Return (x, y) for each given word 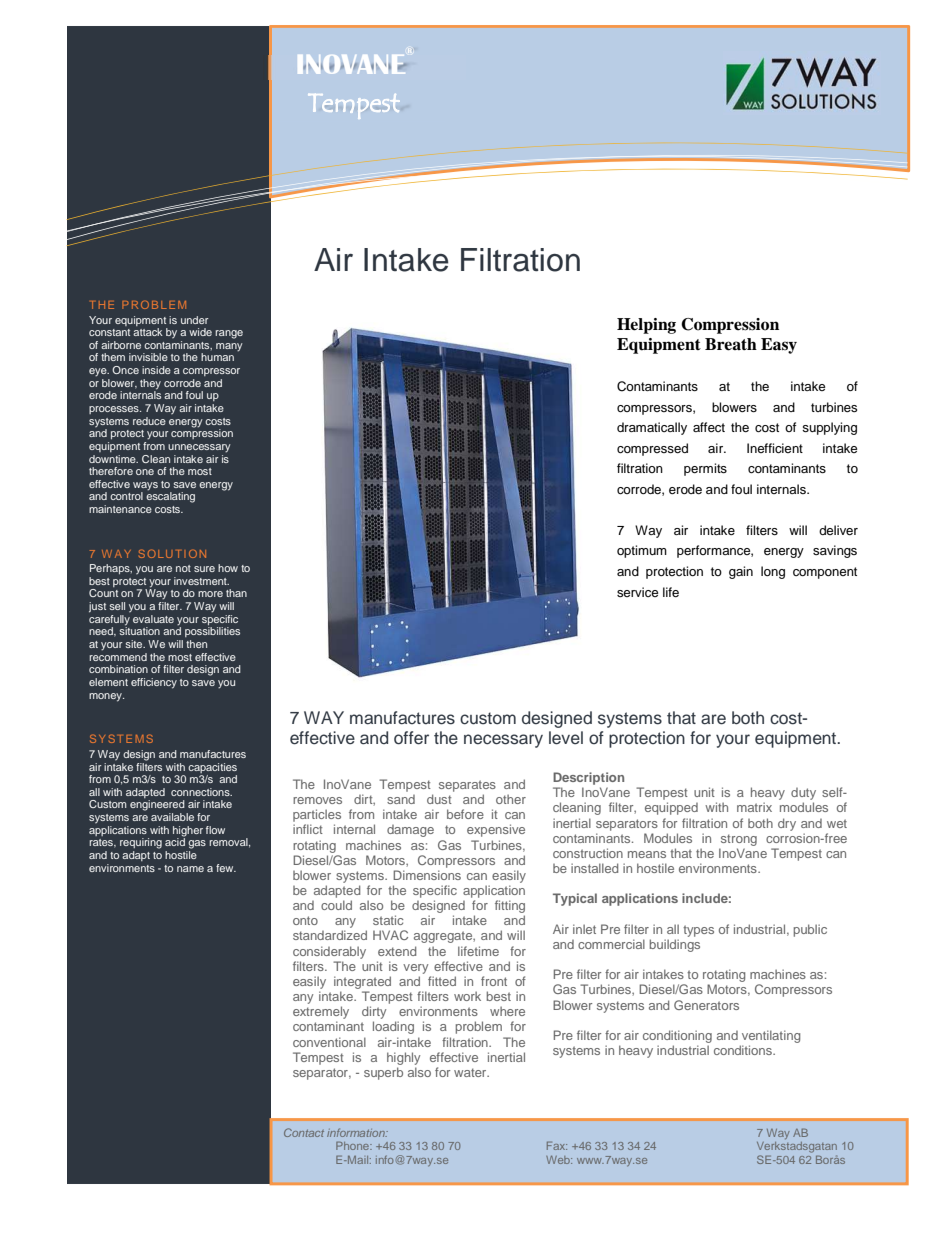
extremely (321, 1012)
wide (200, 332)
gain (741, 572)
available (172, 817)
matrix (754, 807)
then (196, 644)
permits (705, 469)
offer (411, 738)
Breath (731, 344)
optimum (642, 551)
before (465, 814)
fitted (442, 981)
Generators (706, 1005)
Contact (304, 1132)
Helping (646, 326)
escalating (170, 497)
